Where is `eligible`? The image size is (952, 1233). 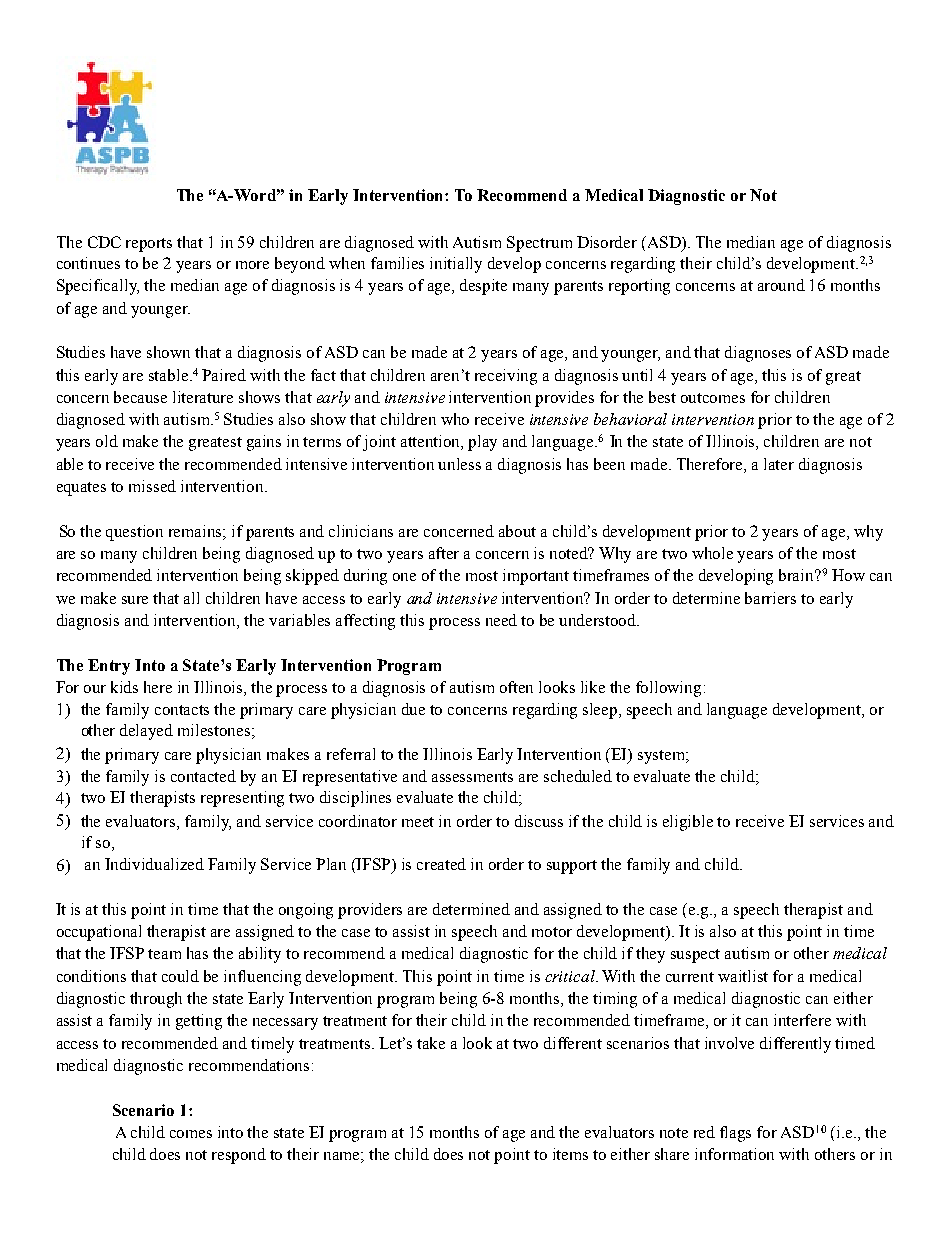 eligible is located at coordinates (688, 823).
